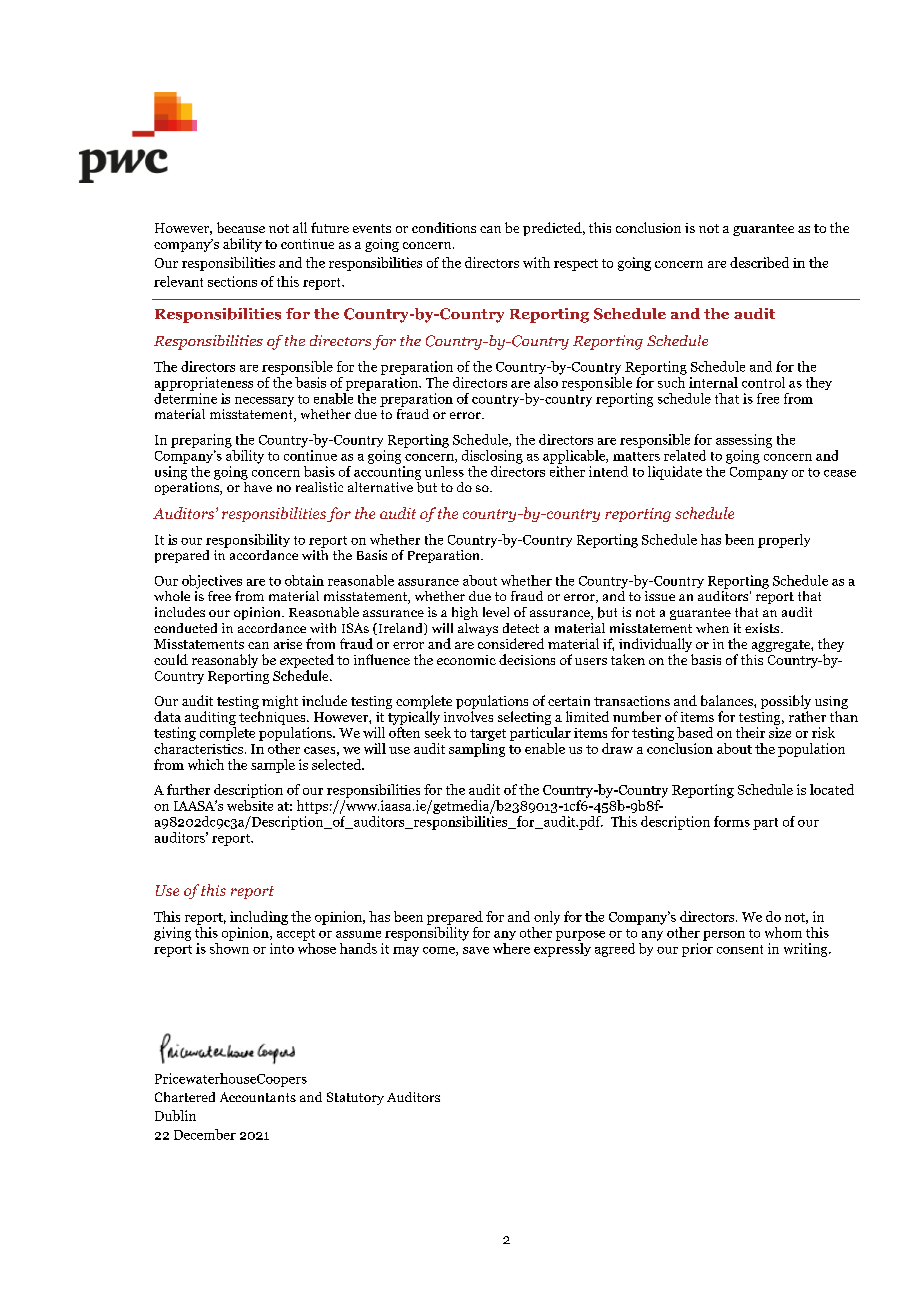 The height and width of the screenshot is (1308, 924). What do you see at coordinates (241, 227) in the screenshot?
I see `because` at bounding box center [241, 227].
